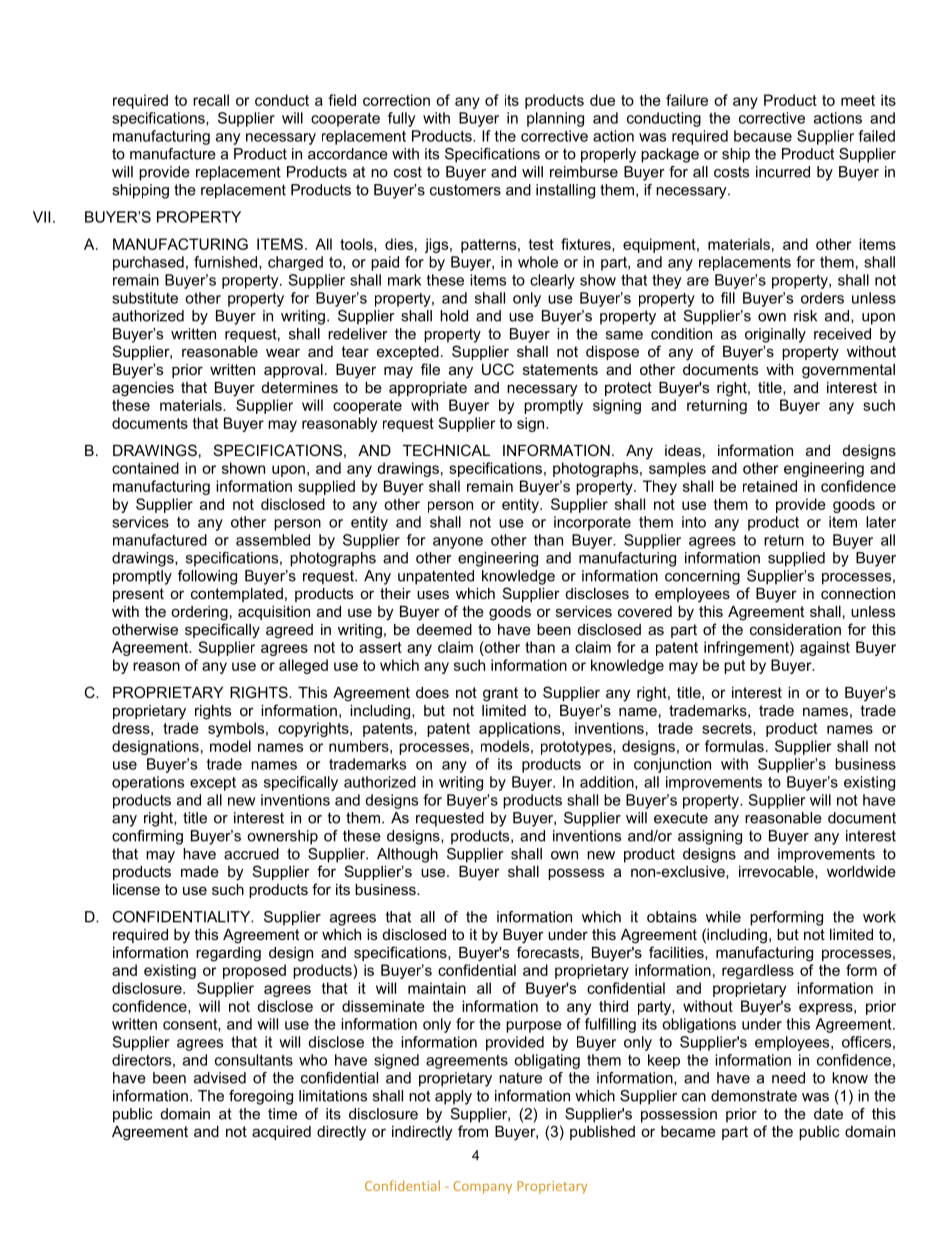  Describe the element at coordinates (220, 1078) in the page. I see `advised` at that location.
